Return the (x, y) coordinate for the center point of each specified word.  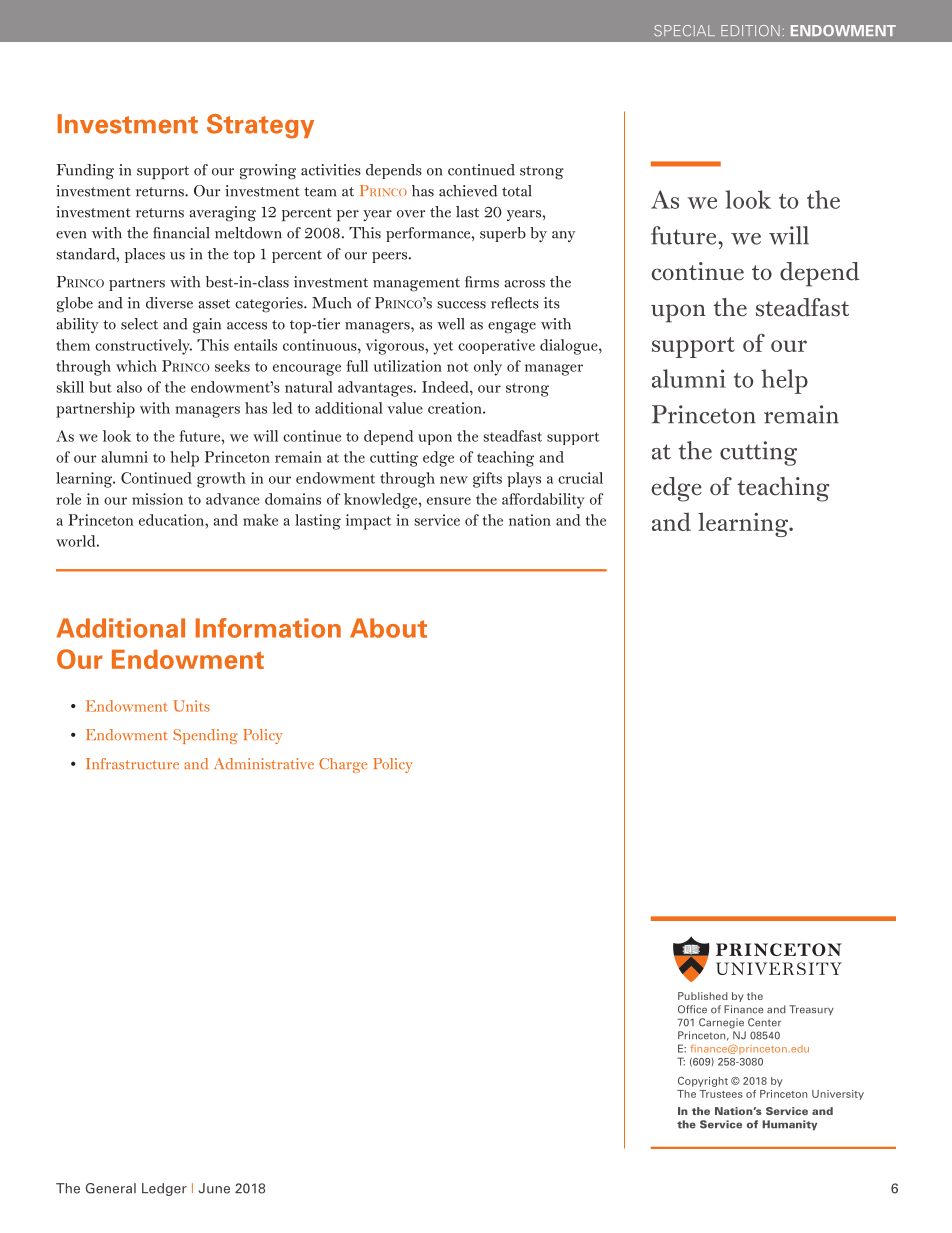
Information (268, 628)
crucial (580, 478)
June (214, 1188)
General (111, 1188)
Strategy (260, 126)
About (388, 628)
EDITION (750, 30)
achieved (468, 191)
